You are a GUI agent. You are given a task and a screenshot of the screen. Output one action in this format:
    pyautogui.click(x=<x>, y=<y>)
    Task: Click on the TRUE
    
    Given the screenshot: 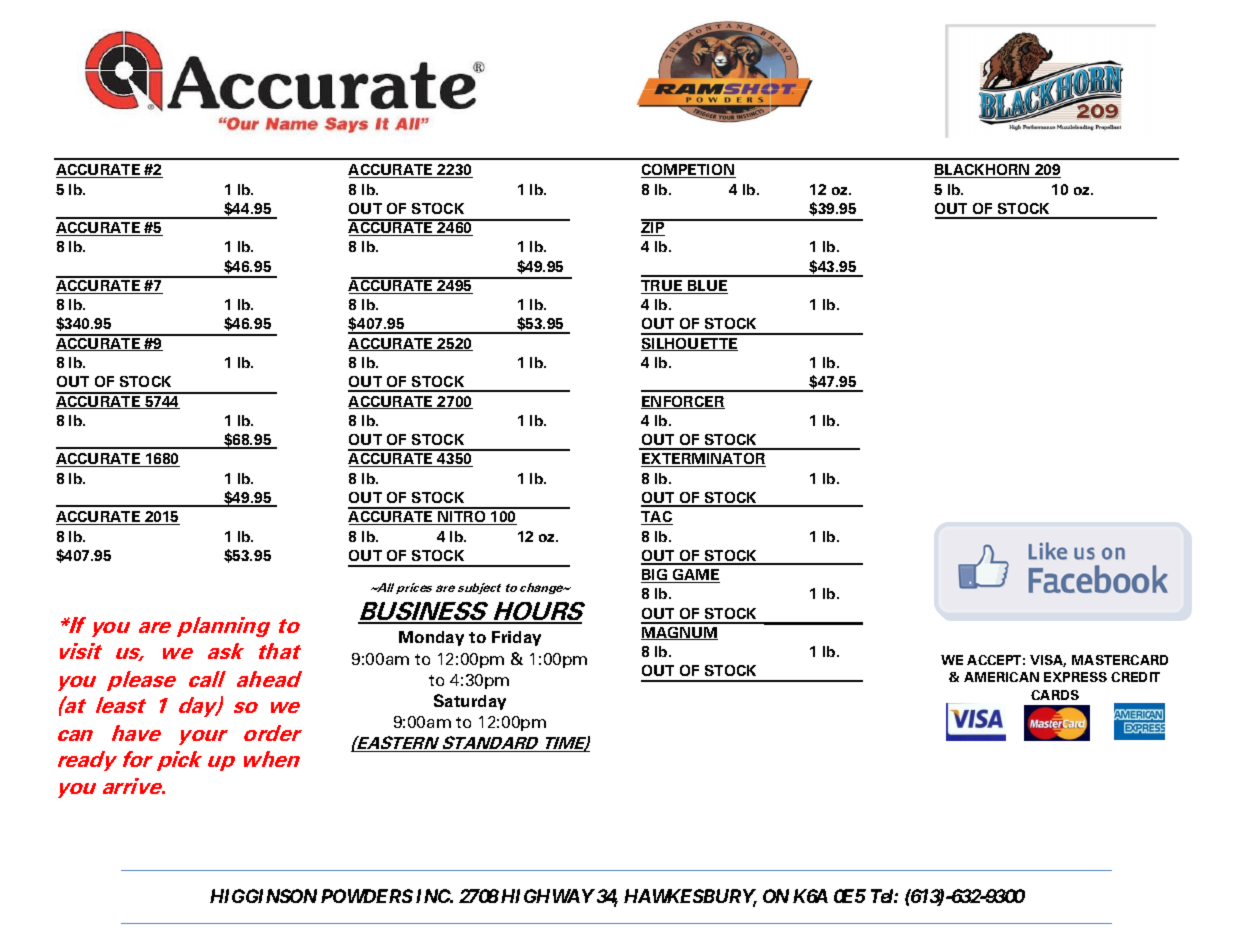 What is the action you would take?
    pyautogui.click(x=663, y=287)
